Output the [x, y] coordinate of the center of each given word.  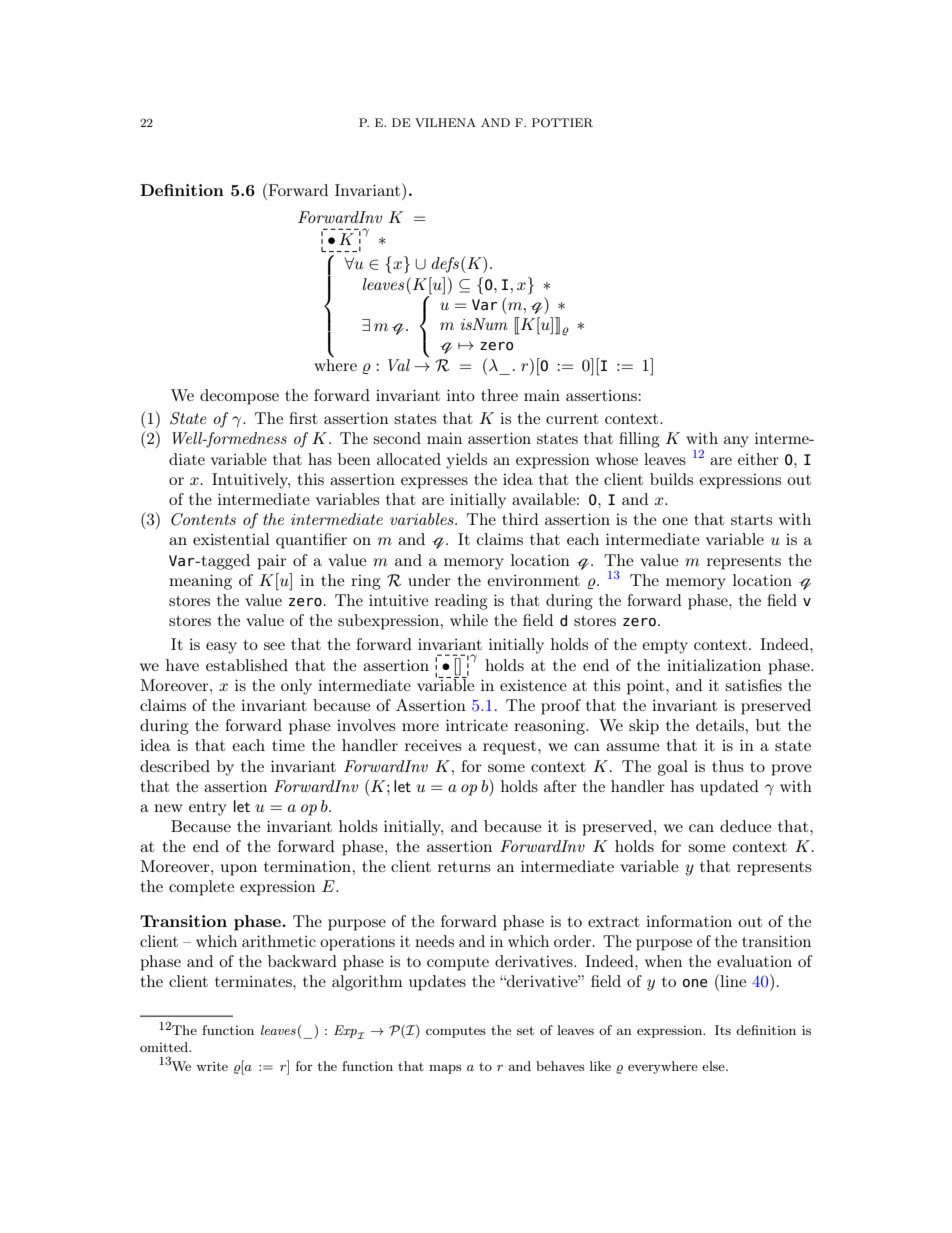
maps [445, 1069]
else [714, 1066]
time [288, 745]
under [429, 580]
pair [272, 562]
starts [752, 520]
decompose [239, 397]
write [212, 1066]
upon [239, 870]
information [689, 921]
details [720, 725]
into [461, 395]
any [736, 442]
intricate [477, 725]
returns [464, 866]
